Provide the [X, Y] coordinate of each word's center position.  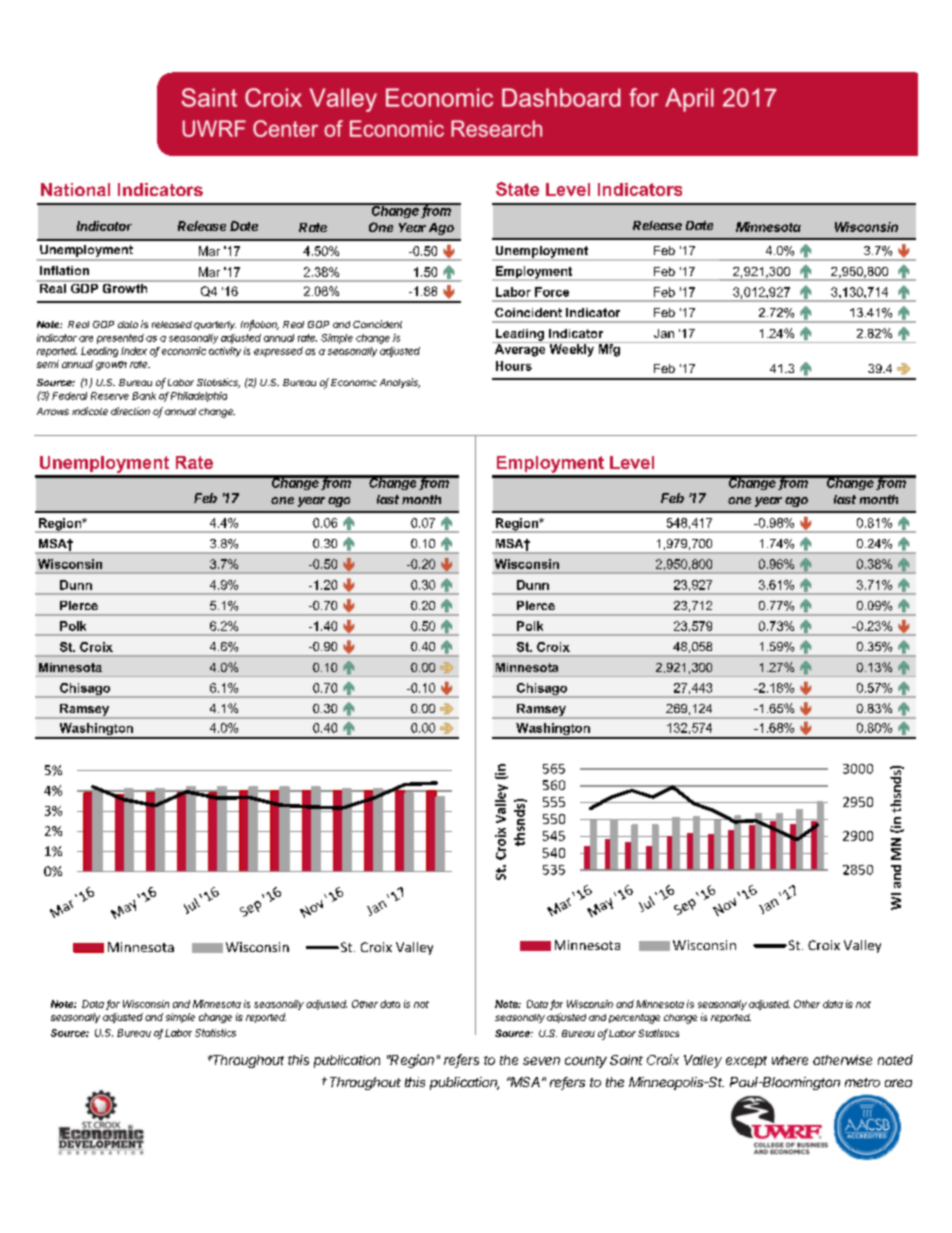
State [517, 189]
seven [541, 1061]
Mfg [609, 349]
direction [130, 411]
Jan [664, 333]
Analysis [400, 383]
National [75, 189]
